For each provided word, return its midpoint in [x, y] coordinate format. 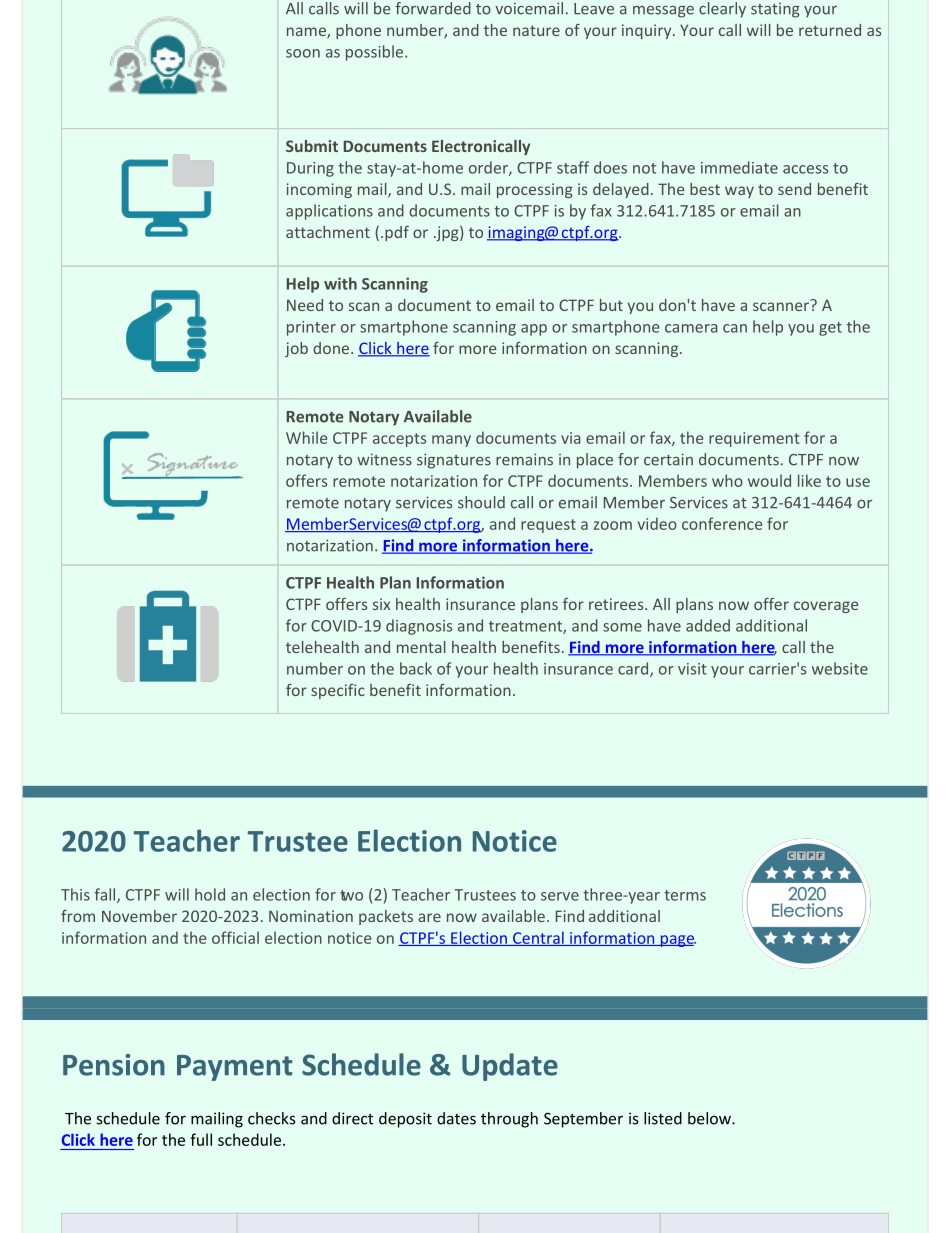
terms [685, 895]
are [429, 917]
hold [210, 894]
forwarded [433, 8]
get [830, 329]
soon [303, 53]
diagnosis [419, 627]
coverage [826, 607]
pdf [397, 233]
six [381, 604]
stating [775, 10]
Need [305, 305]
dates [456, 1118]
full [201, 1139]
